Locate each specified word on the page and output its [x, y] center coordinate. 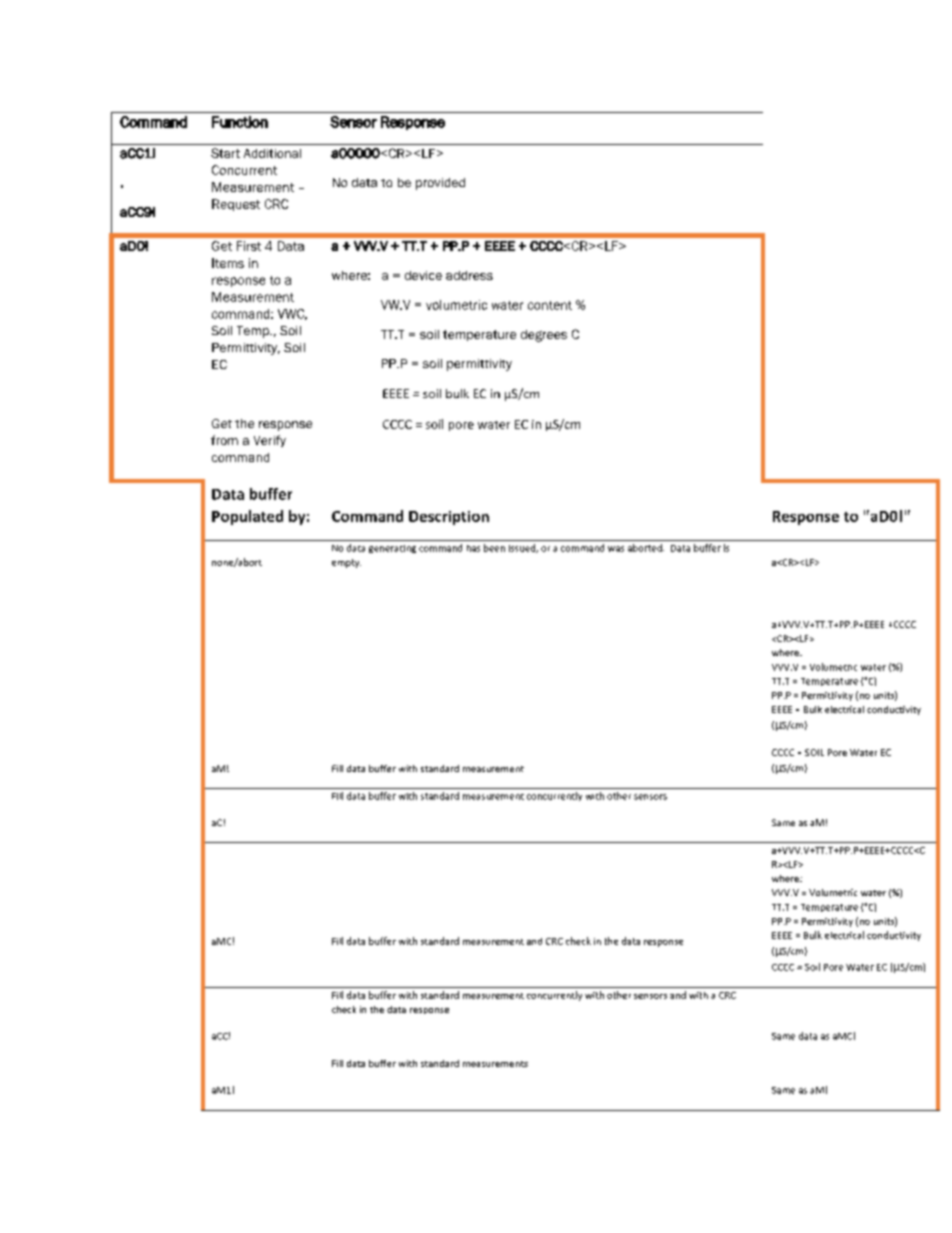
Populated [247, 517]
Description [449, 518]
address [469, 275]
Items [228, 263]
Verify [270, 441]
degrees [544, 336]
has [473, 548]
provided [440, 184]
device [423, 275]
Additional [272, 153]
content [550, 305]
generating [392, 549]
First [249, 246]
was [616, 549]
